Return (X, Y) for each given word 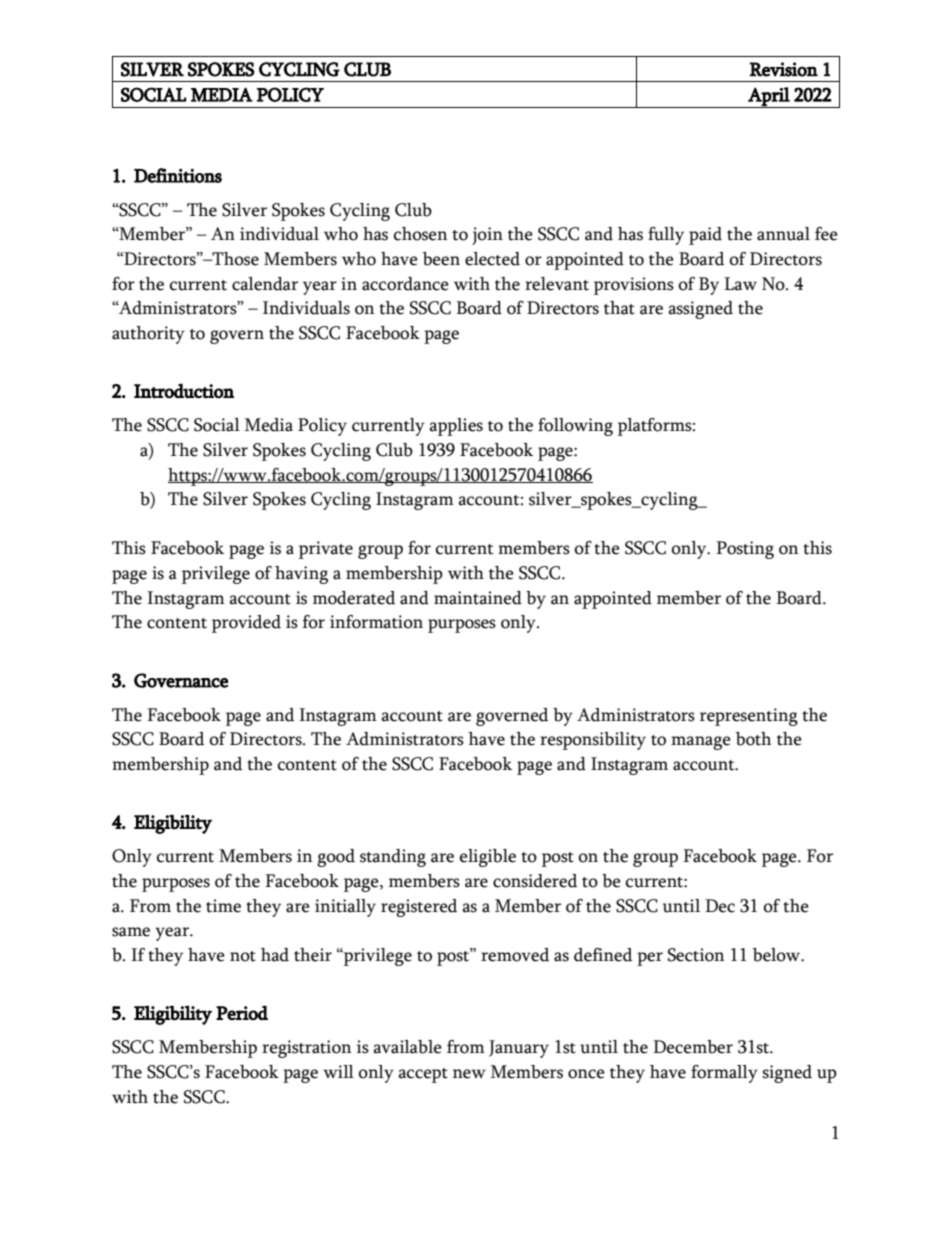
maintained (478, 598)
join (487, 236)
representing (749, 717)
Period (242, 1012)
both (753, 739)
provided (246, 624)
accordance (405, 284)
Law (740, 284)
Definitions (178, 175)
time (223, 906)
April (769, 97)
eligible (488, 858)
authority (148, 335)
